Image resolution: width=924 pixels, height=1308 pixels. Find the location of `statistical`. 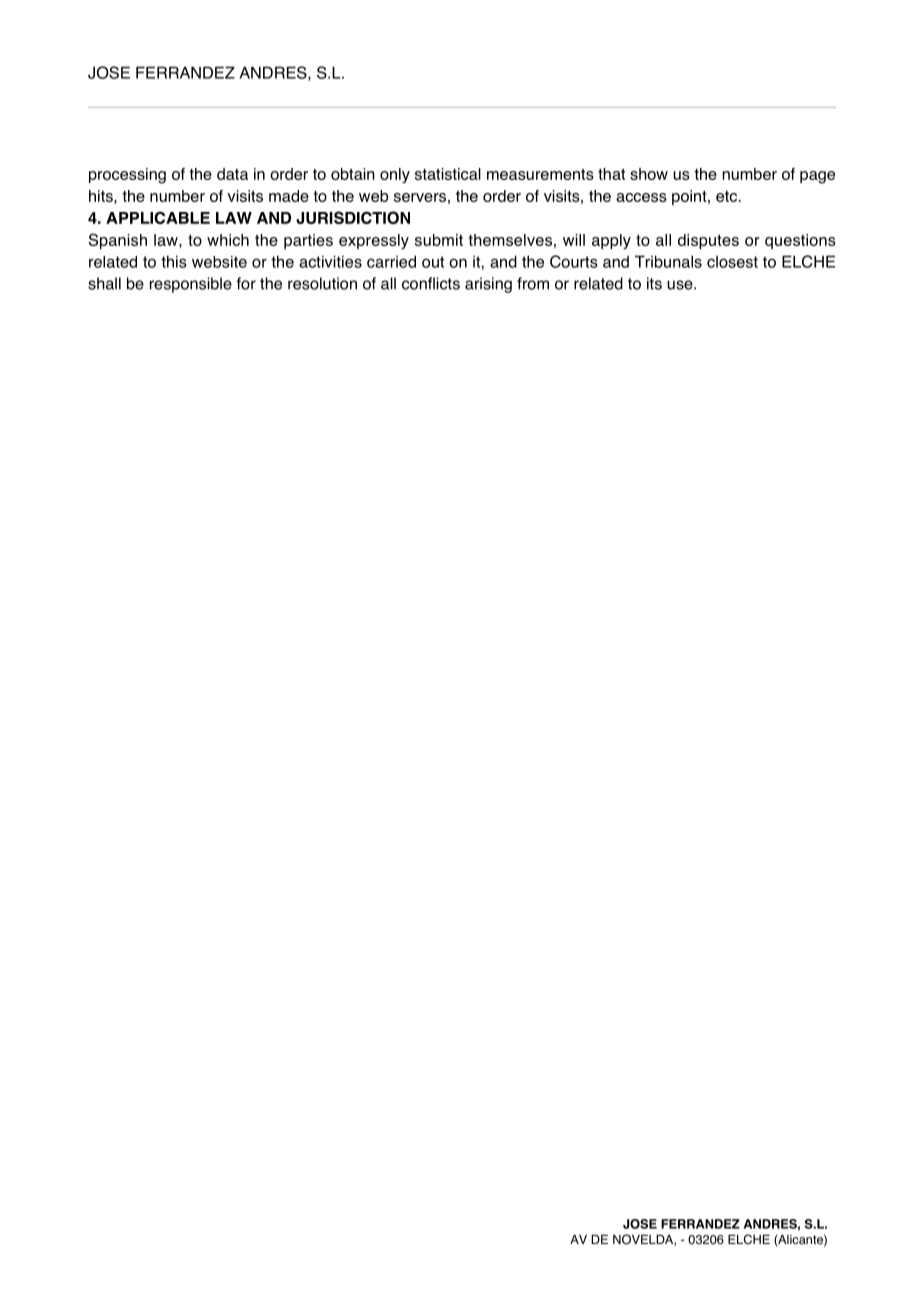

statistical is located at coordinates (448, 174).
